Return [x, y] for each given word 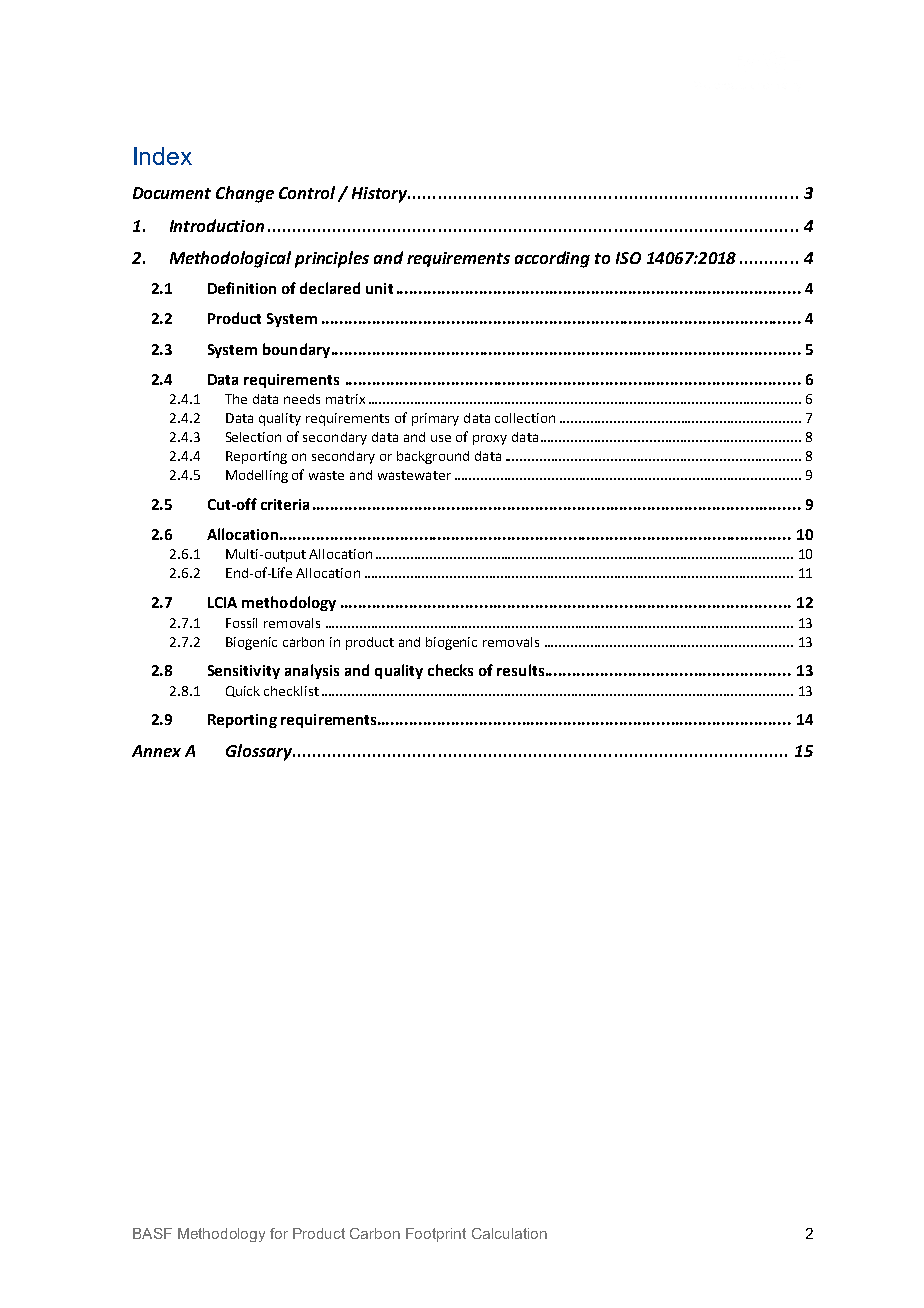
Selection [253, 437]
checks [450, 670]
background [433, 457]
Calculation [509, 1233]
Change [245, 194]
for [279, 1233]
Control [307, 192]
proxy [490, 440]
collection [525, 418]
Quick [243, 691]
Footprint [436, 1235]
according [552, 259]
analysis [312, 671]
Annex [156, 751]
